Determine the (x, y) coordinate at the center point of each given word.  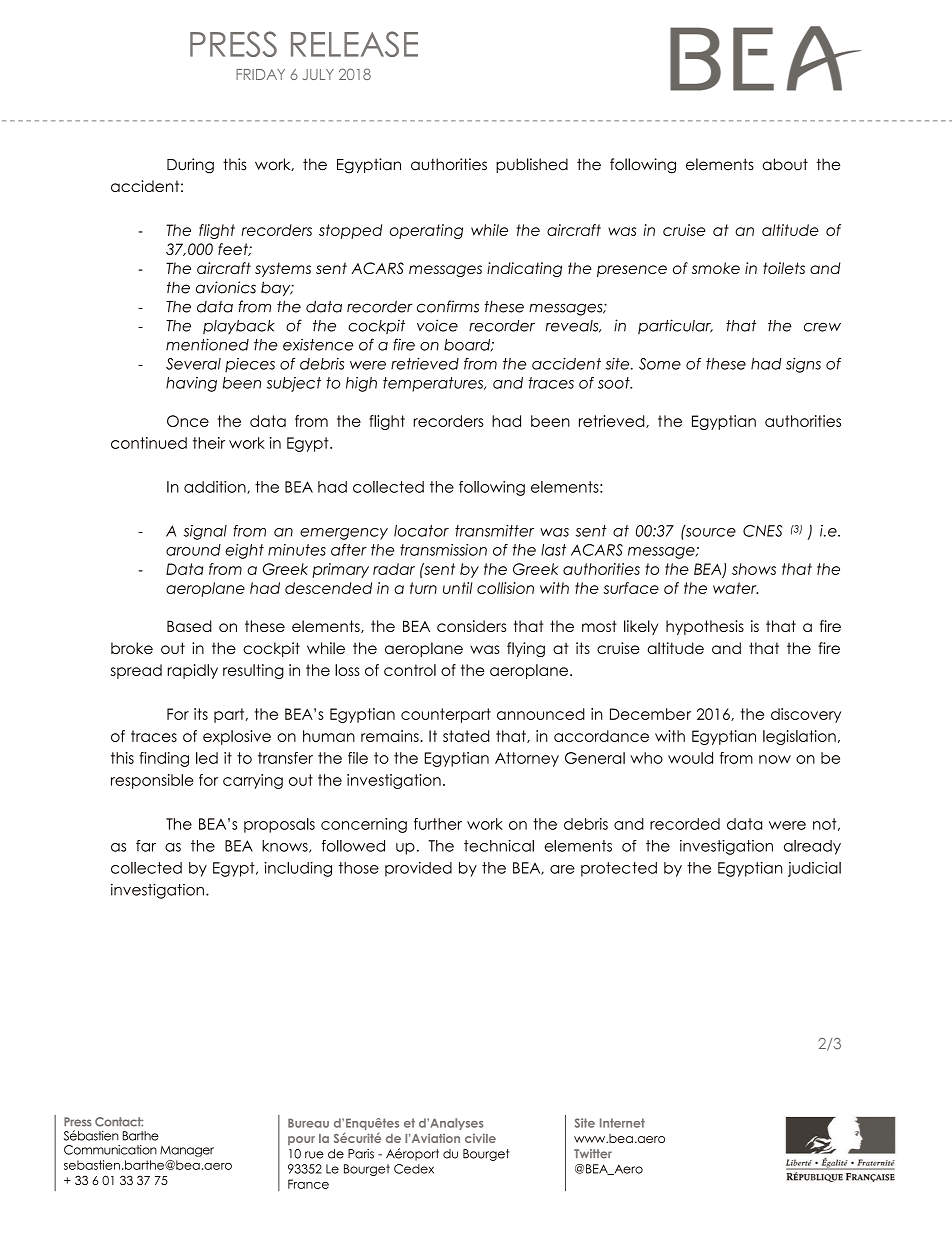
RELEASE (354, 44)
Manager (187, 1151)
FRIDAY (260, 74)
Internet (622, 1123)
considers (471, 626)
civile (480, 1138)
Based (189, 626)
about (785, 164)
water (735, 588)
